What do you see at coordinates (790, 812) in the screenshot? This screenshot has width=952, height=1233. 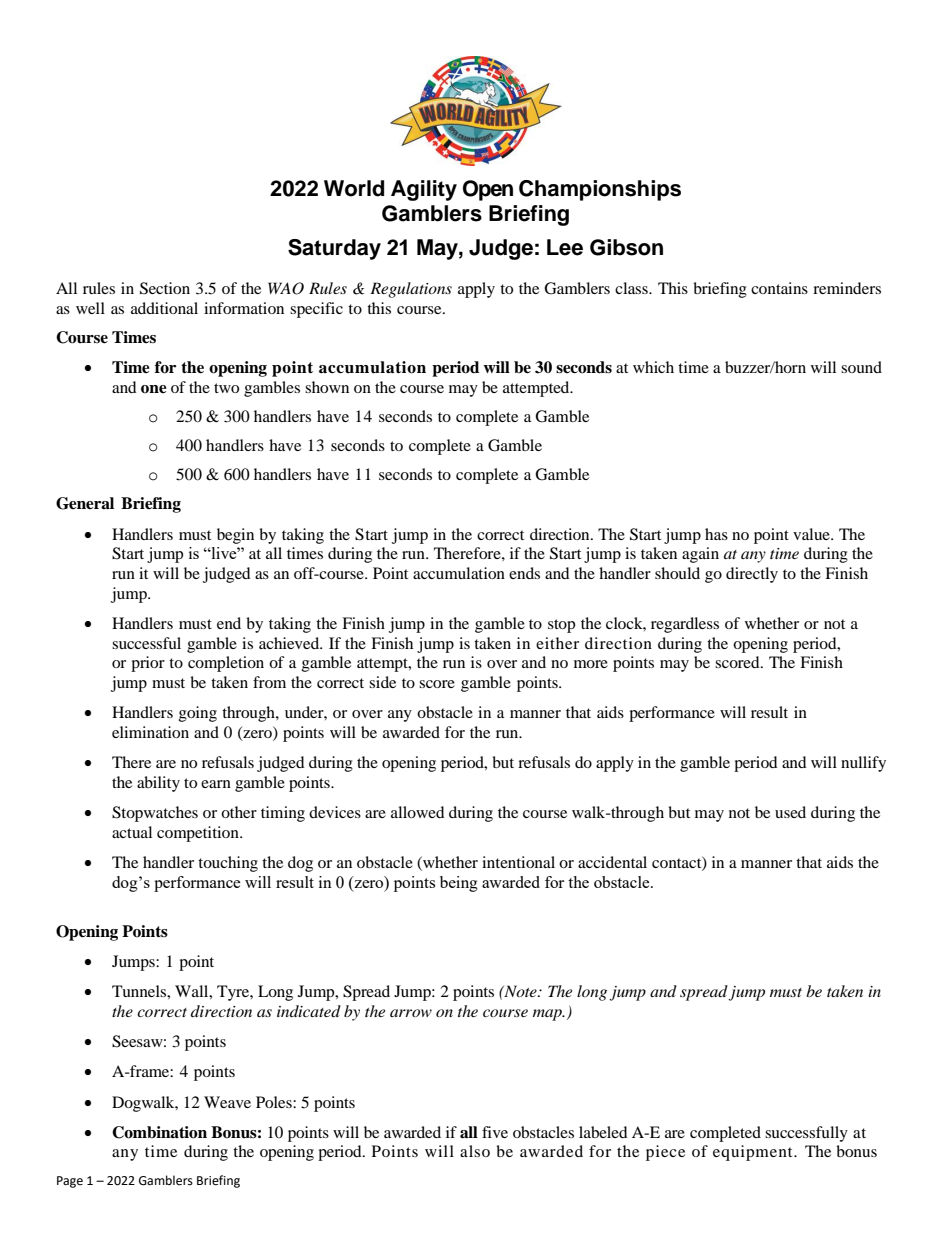 I see `used` at bounding box center [790, 812].
